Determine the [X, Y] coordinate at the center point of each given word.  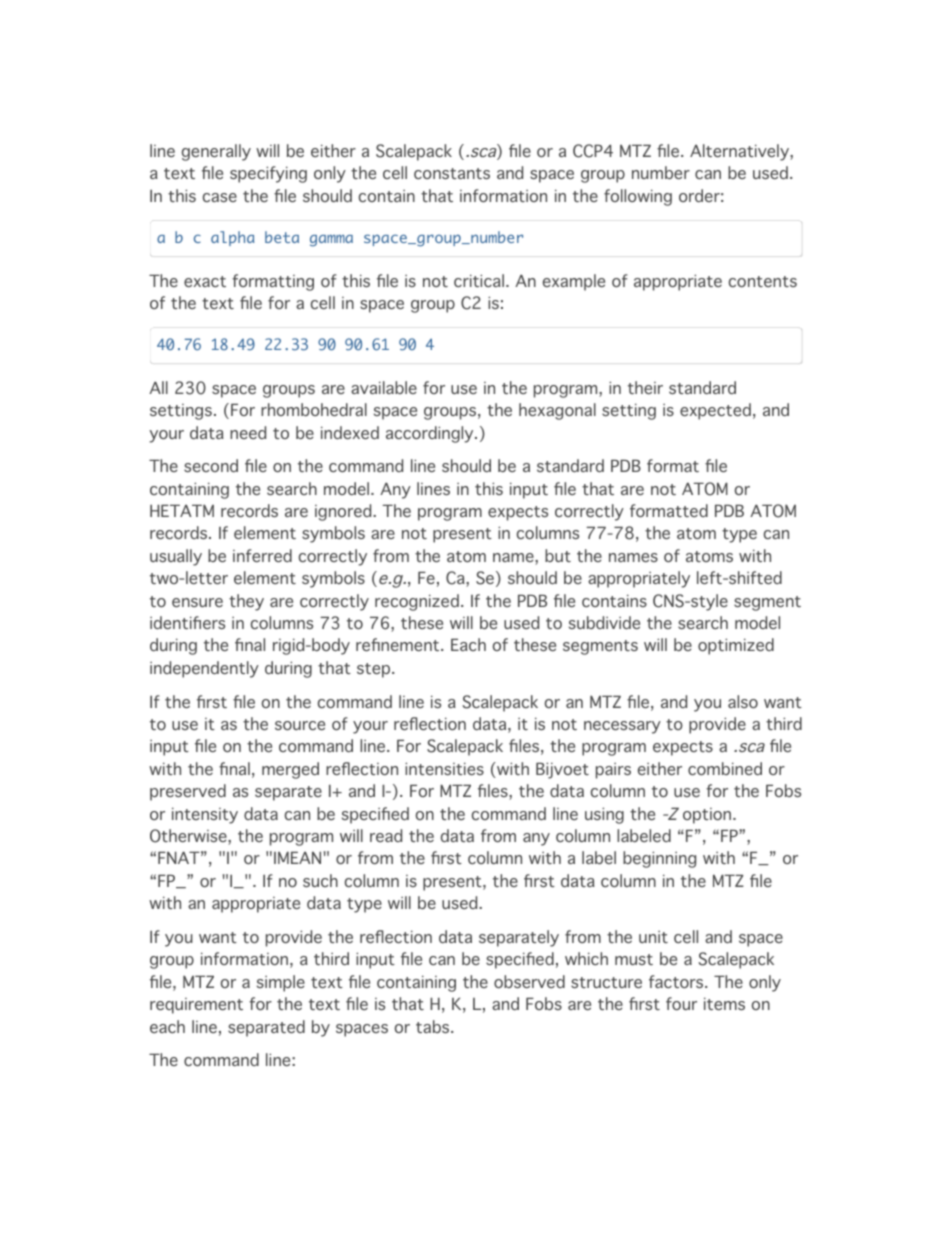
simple [281, 983]
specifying [268, 174]
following [638, 197]
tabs [434, 1026]
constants [452, 173]
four [681, 1003]
